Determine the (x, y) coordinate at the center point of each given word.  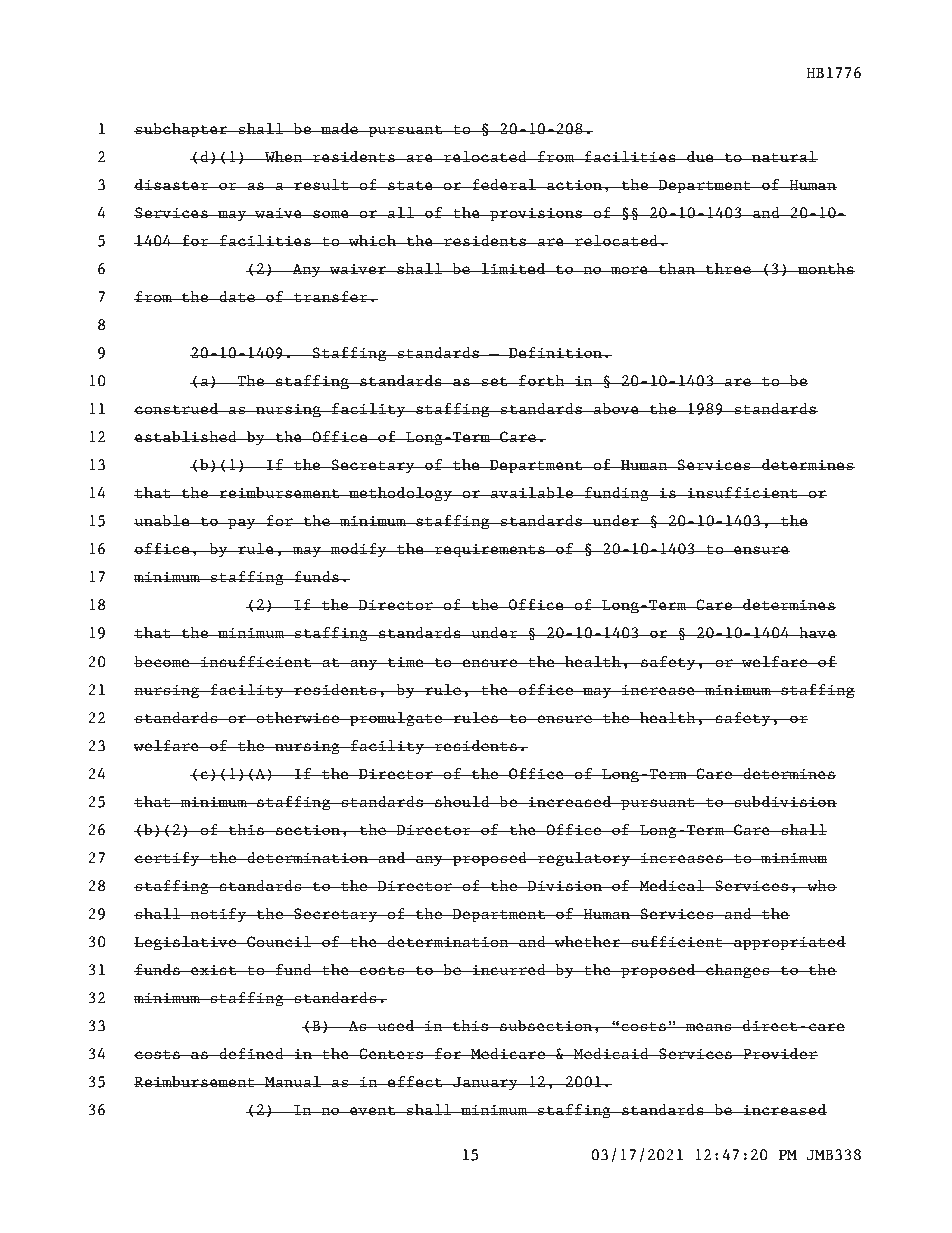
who (821, 885)
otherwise (298, 718)
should (462, 802)
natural (784, 156)
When (283, 157)
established (186, 437)
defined (251, 1053)
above (616, 408)
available (532, 492)
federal (504, 184)
